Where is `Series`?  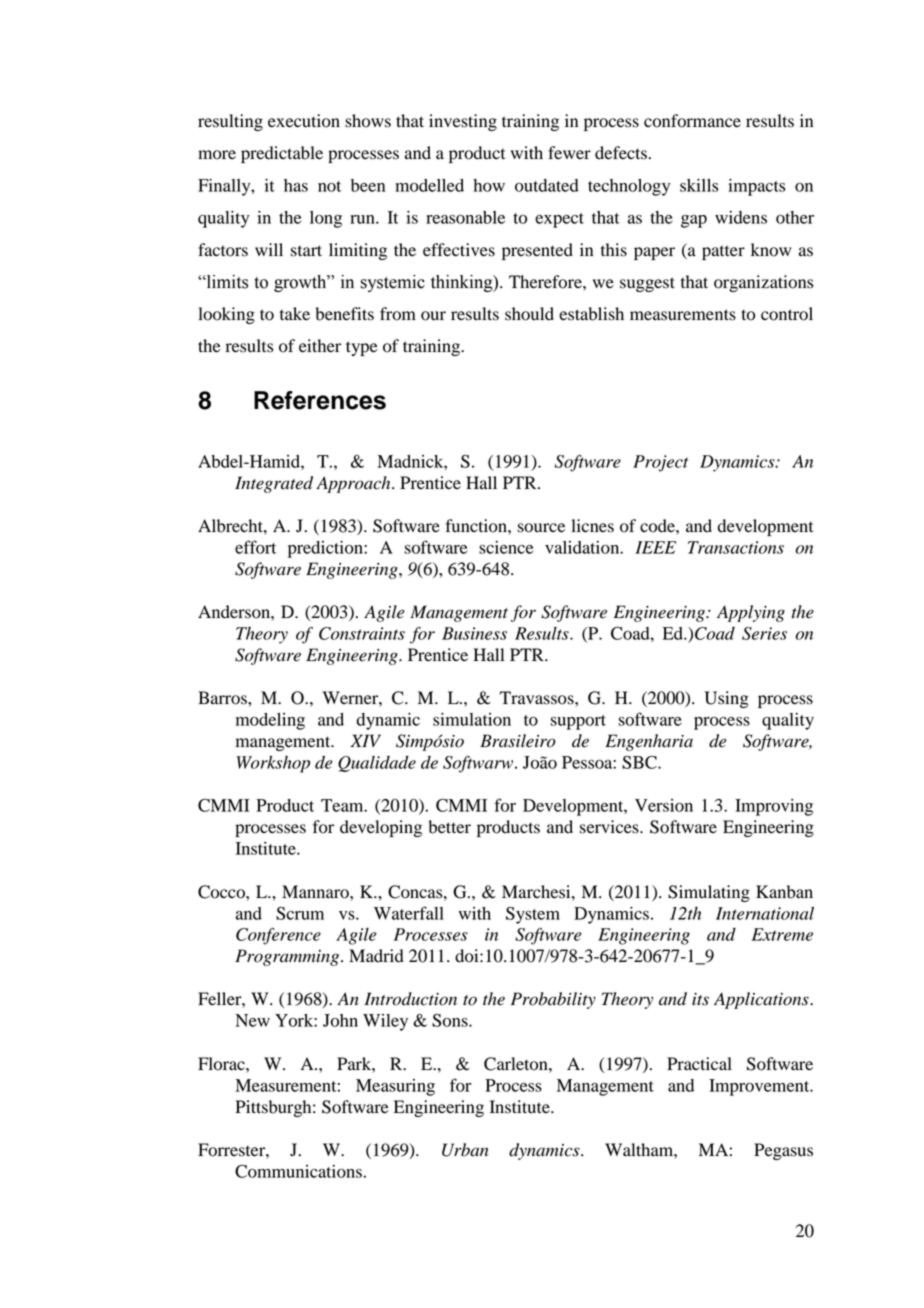 Series is located at coordinates (764, 633).
